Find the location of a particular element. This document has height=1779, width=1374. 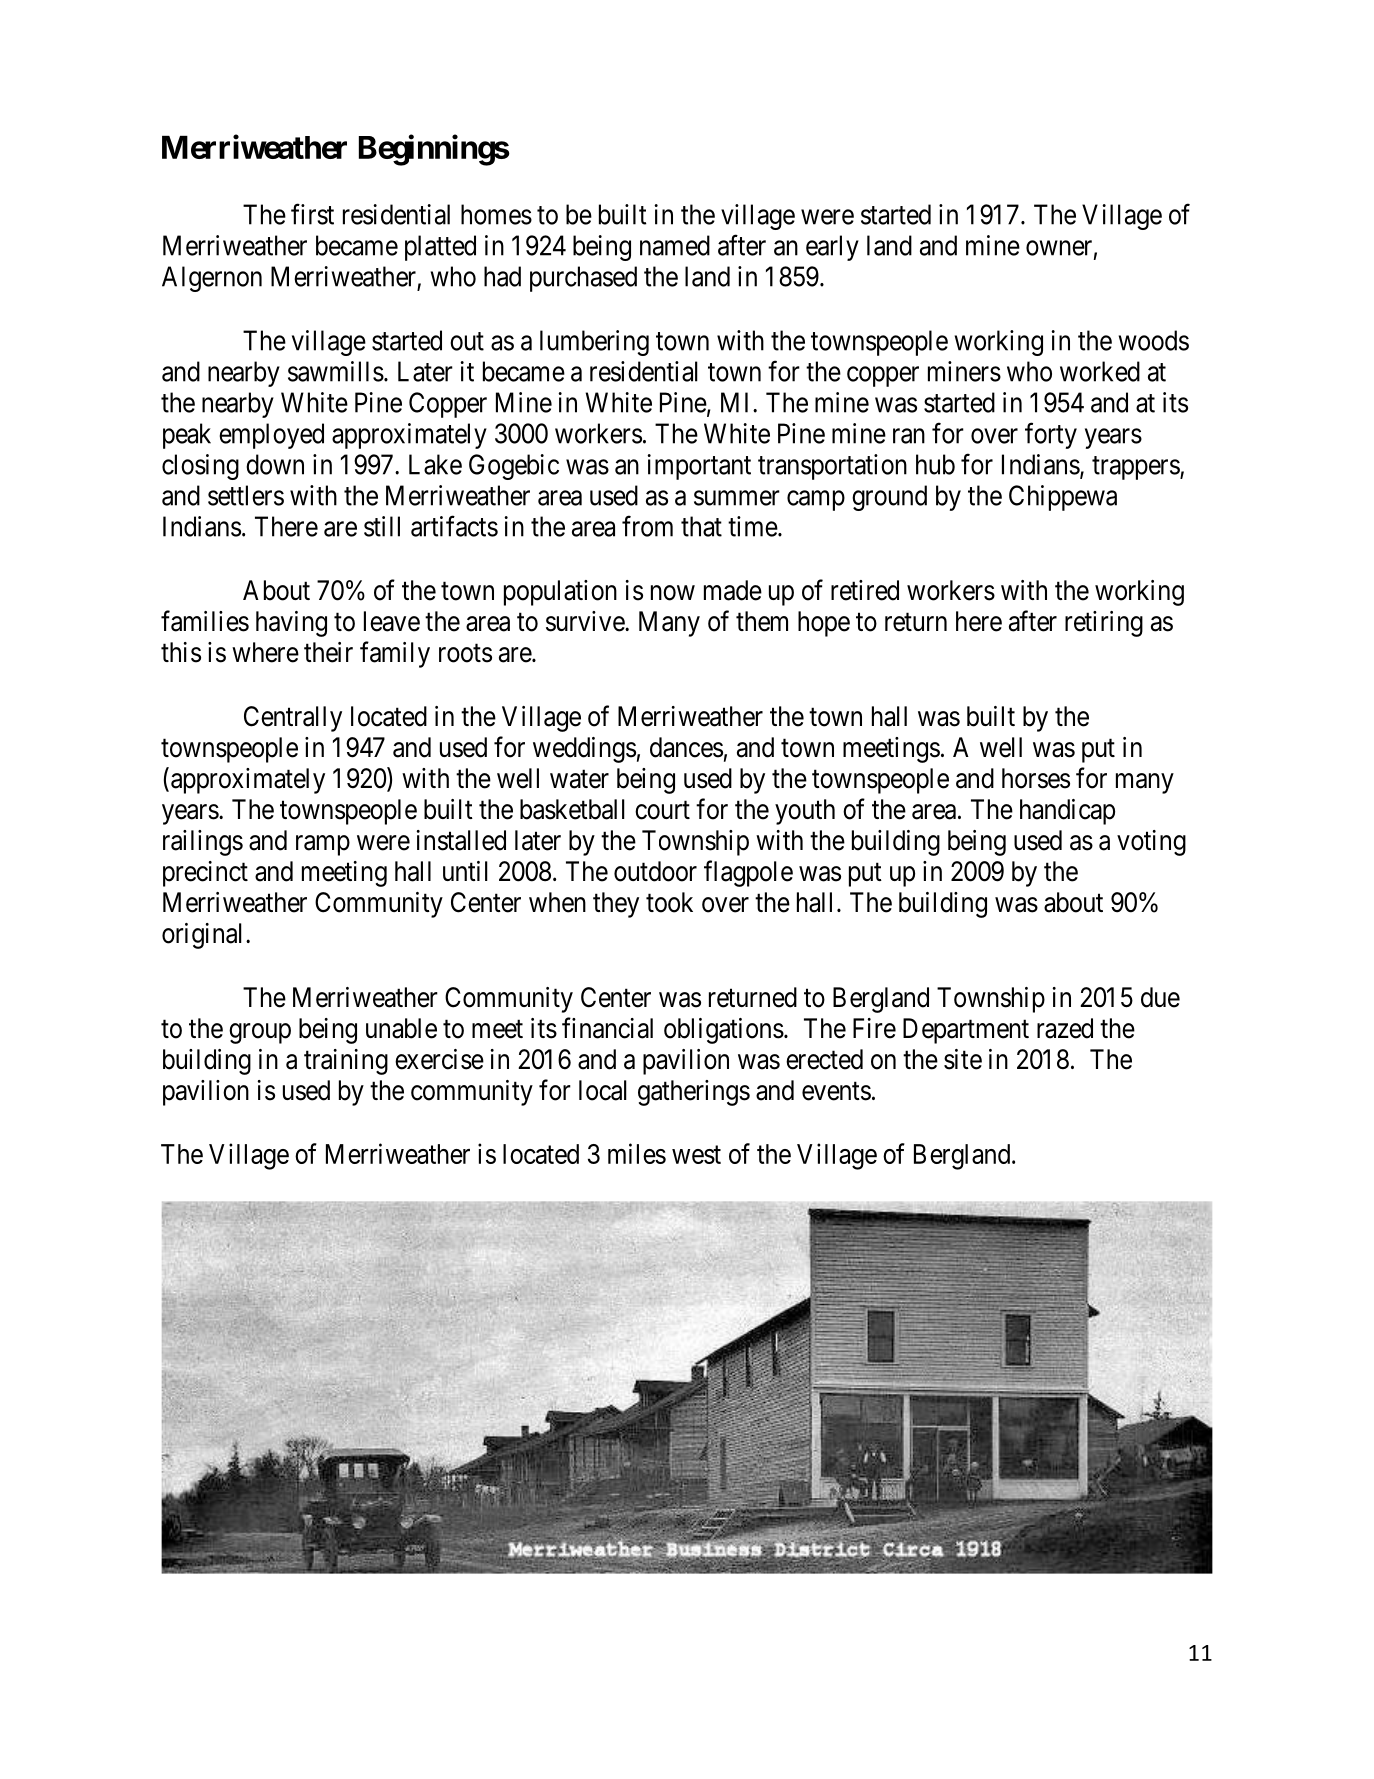

training is located at coordinates (346, 1062).
